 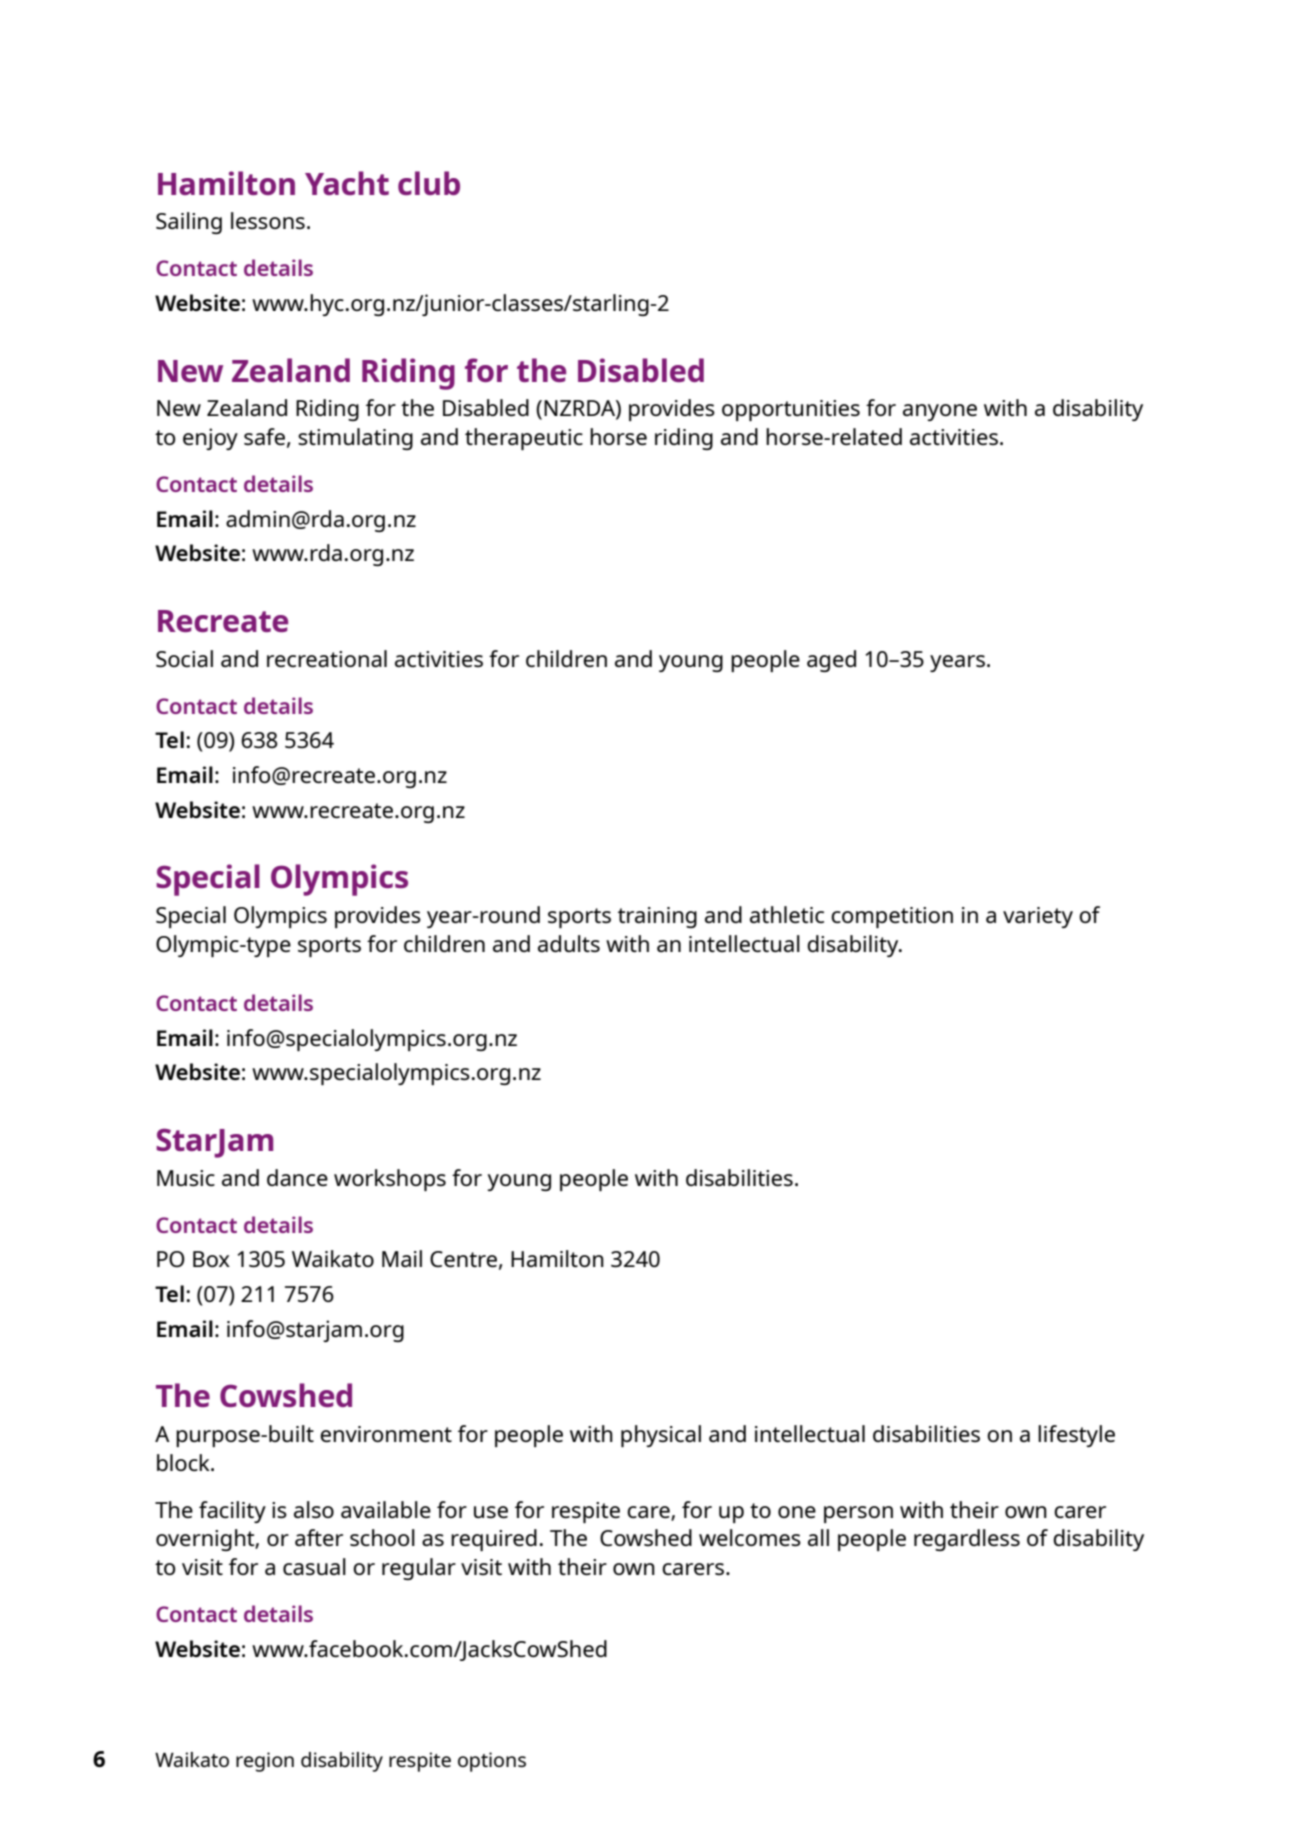 What do you see at coordinates (492, 1762) in the page?
I see `options` at bounding box center [492, 1762].
